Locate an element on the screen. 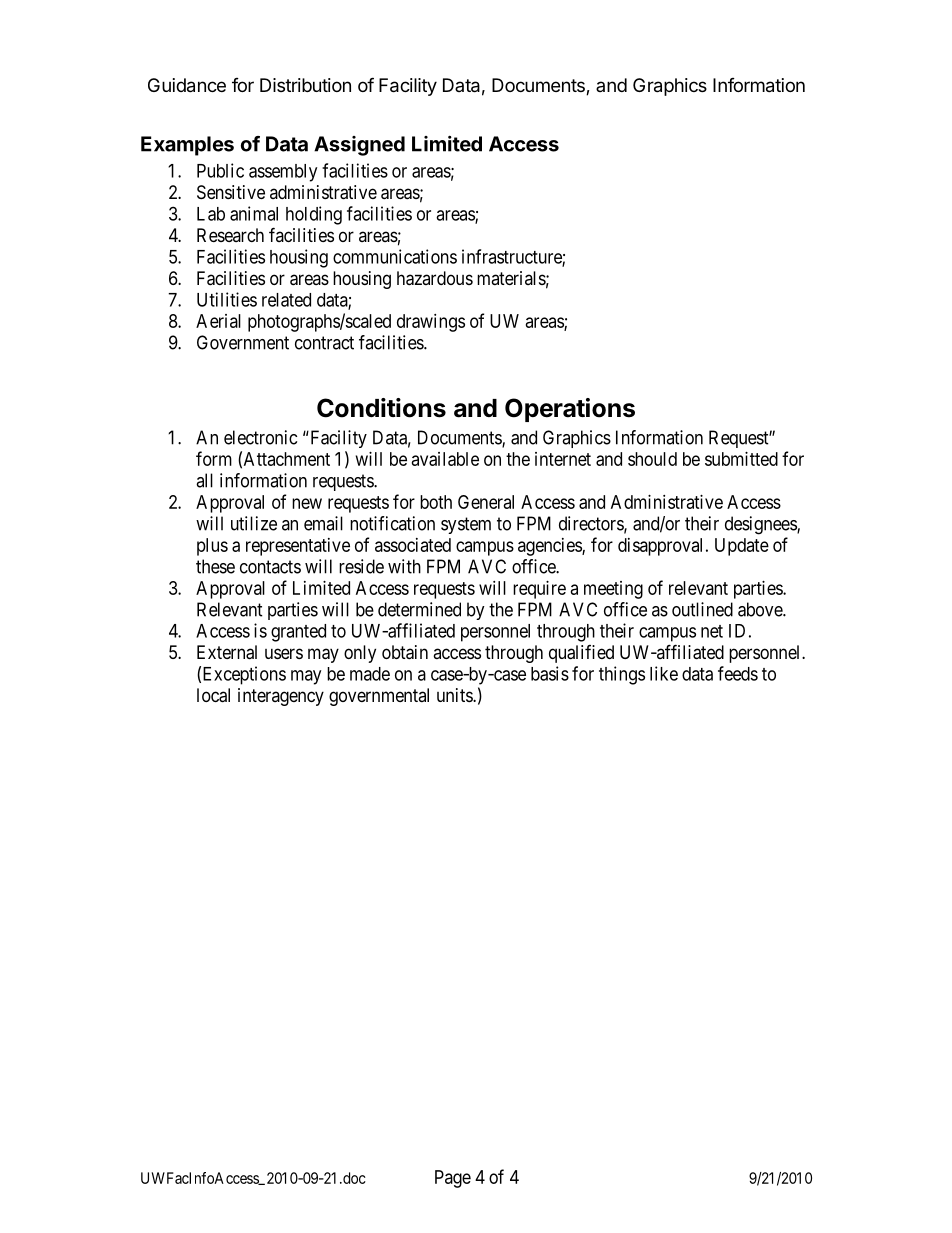  Distribution is located at coordinates (305, 85).
